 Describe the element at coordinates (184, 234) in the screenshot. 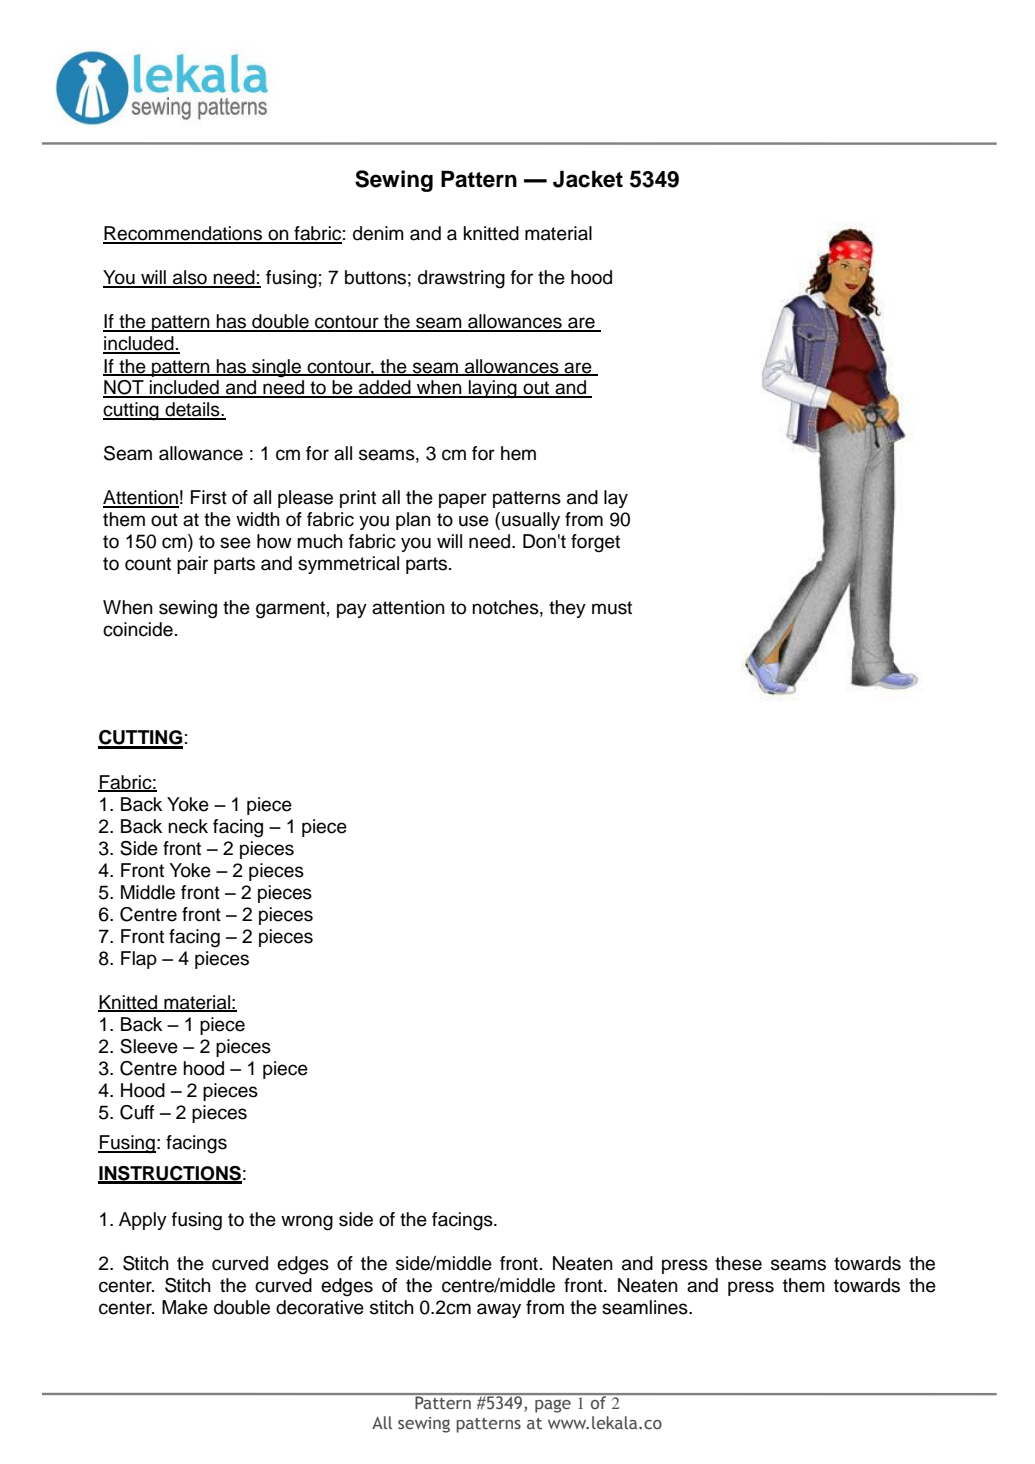

I see `Recommendations` at that location.
